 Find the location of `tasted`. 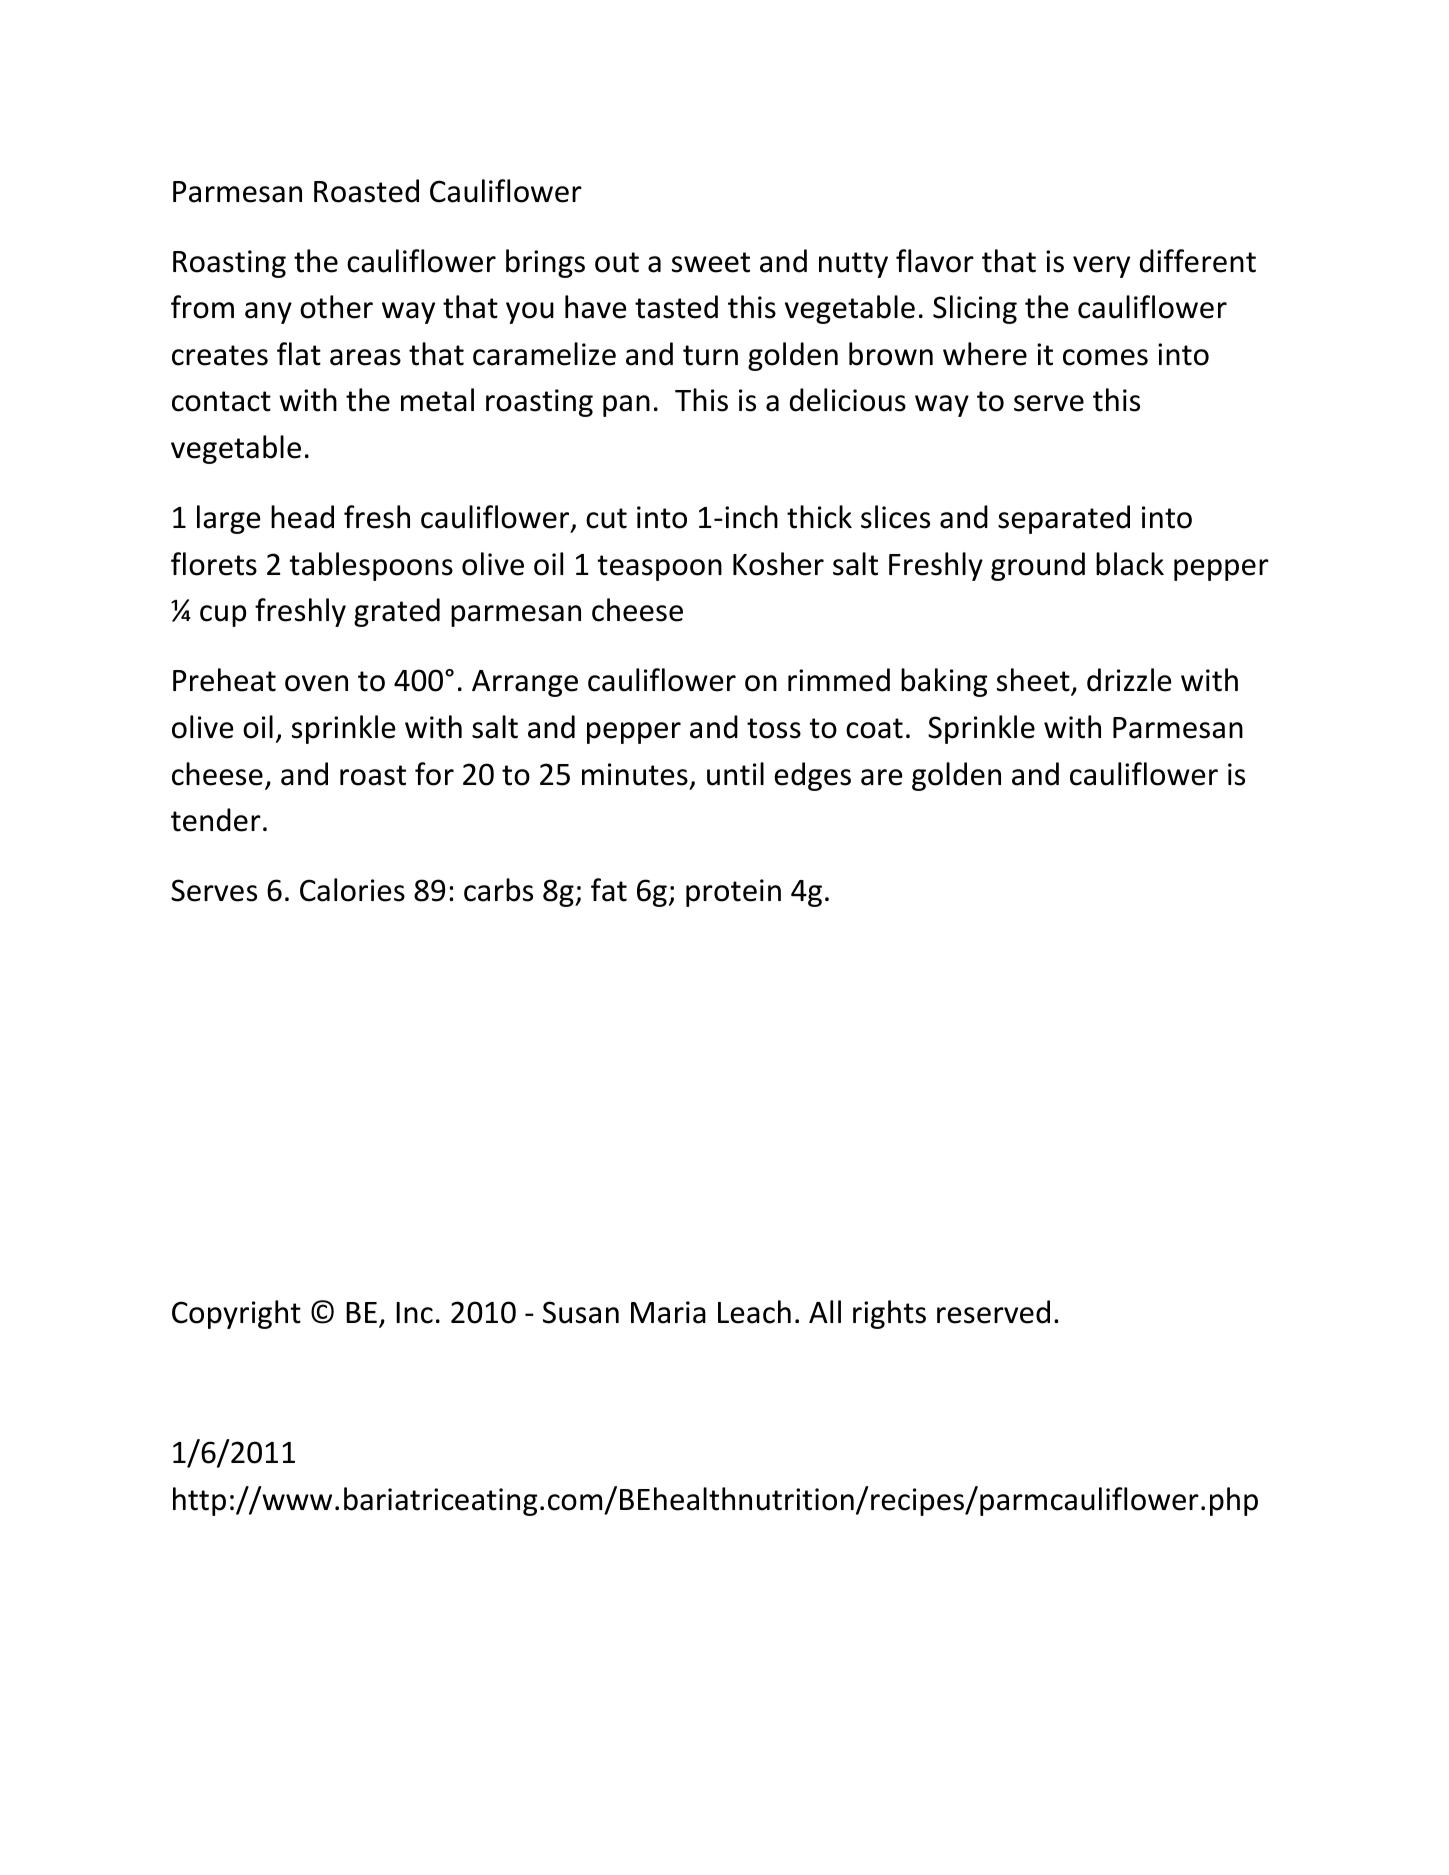

tasted is located at coordinates (676, 307).
